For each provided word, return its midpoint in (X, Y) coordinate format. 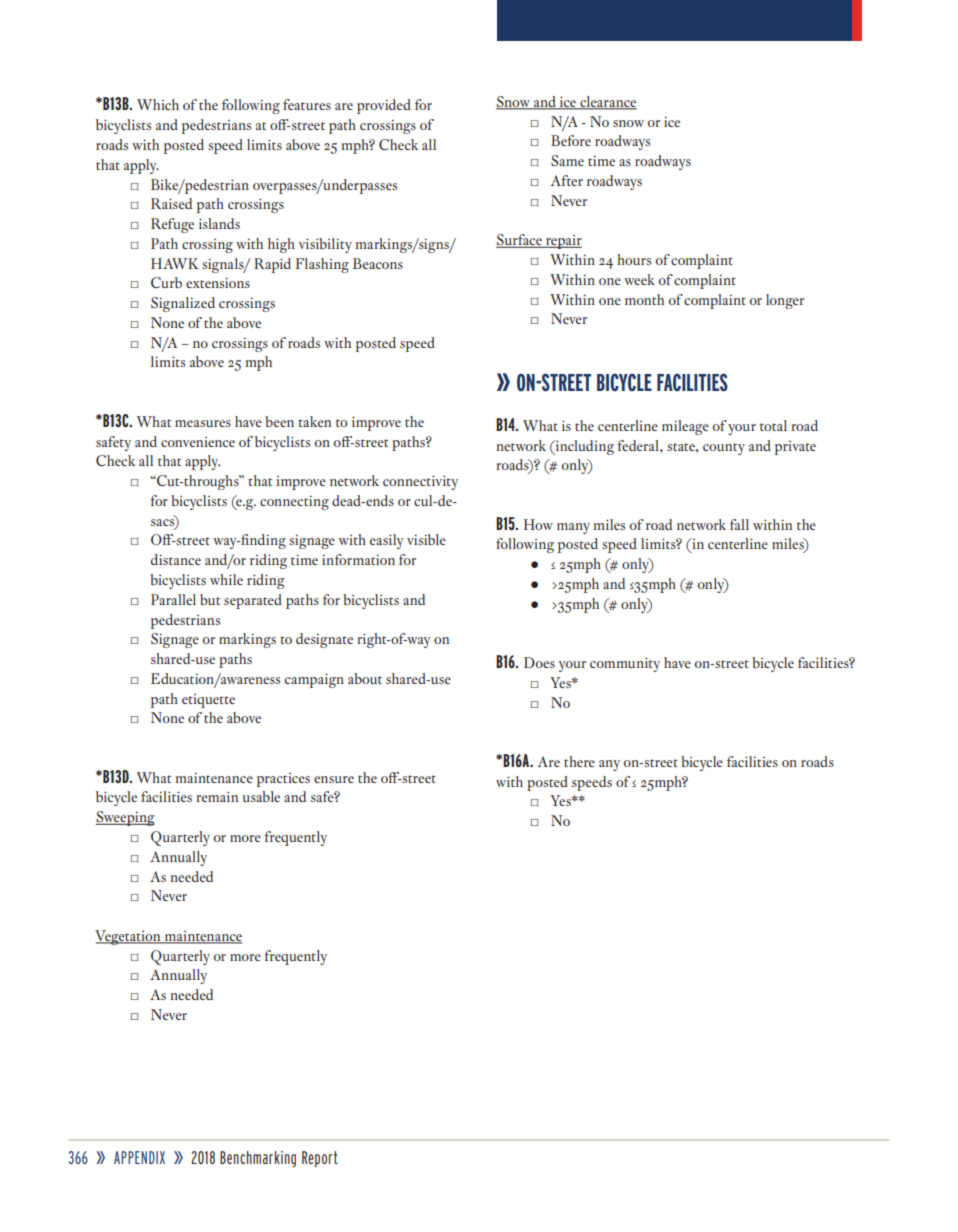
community (625, 664)
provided (384, 106)
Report (320, 1159)
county (724, 449)
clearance (607, 102)
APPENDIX (139, 1157)
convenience (198, 442)
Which (158, 104)
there (579, 761)
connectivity (420, 482)
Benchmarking (258, 1159)
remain (217, 796)
